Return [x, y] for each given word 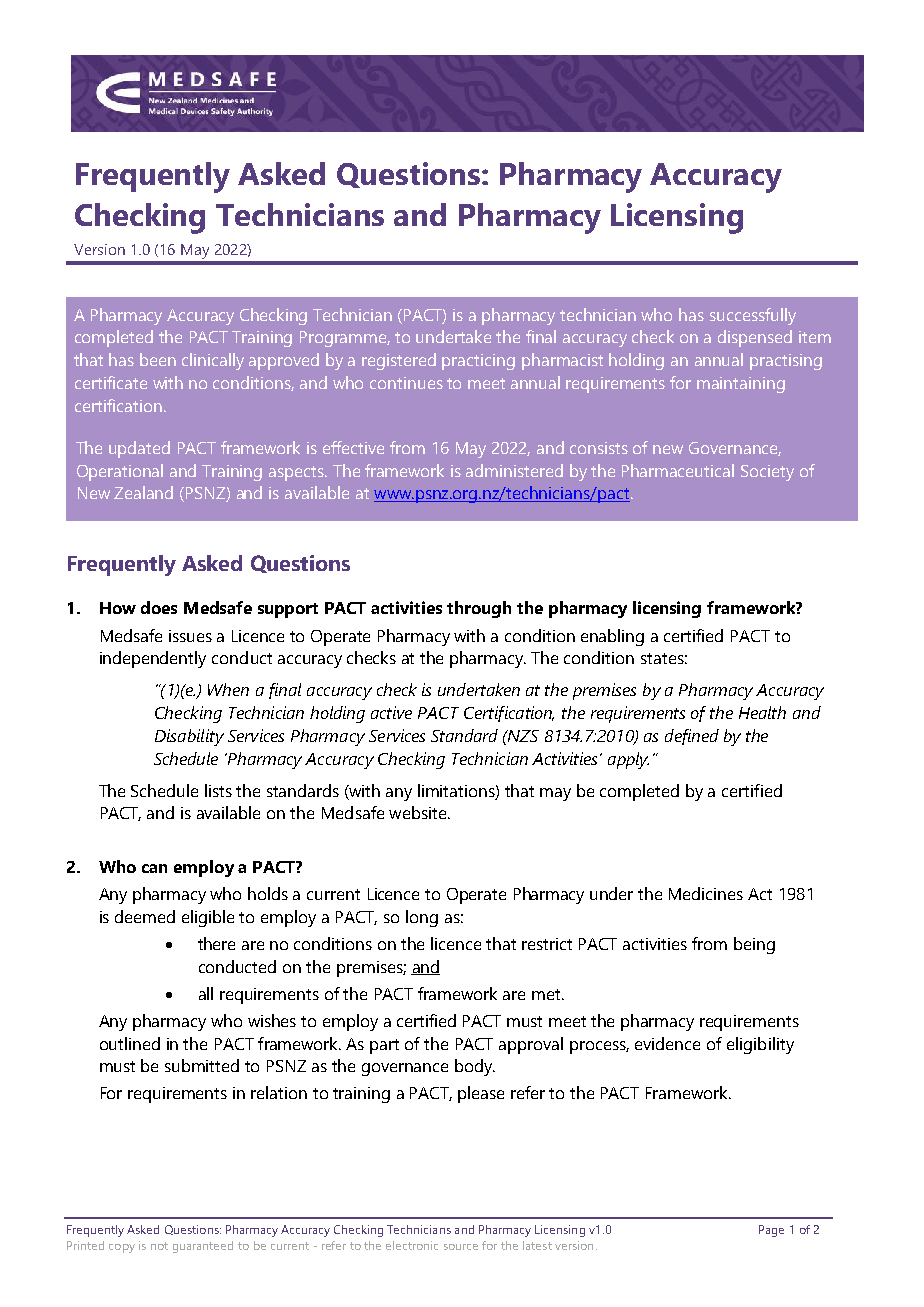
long [422, 918]
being [754, 945]
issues [190, 636]
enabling [612, 637]
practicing [478, 362]
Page [771, 1231]
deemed [145, 916]
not [159, 1246]
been [158, 359]
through [479, 609]
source [461, 1247]
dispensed [755, 338]
